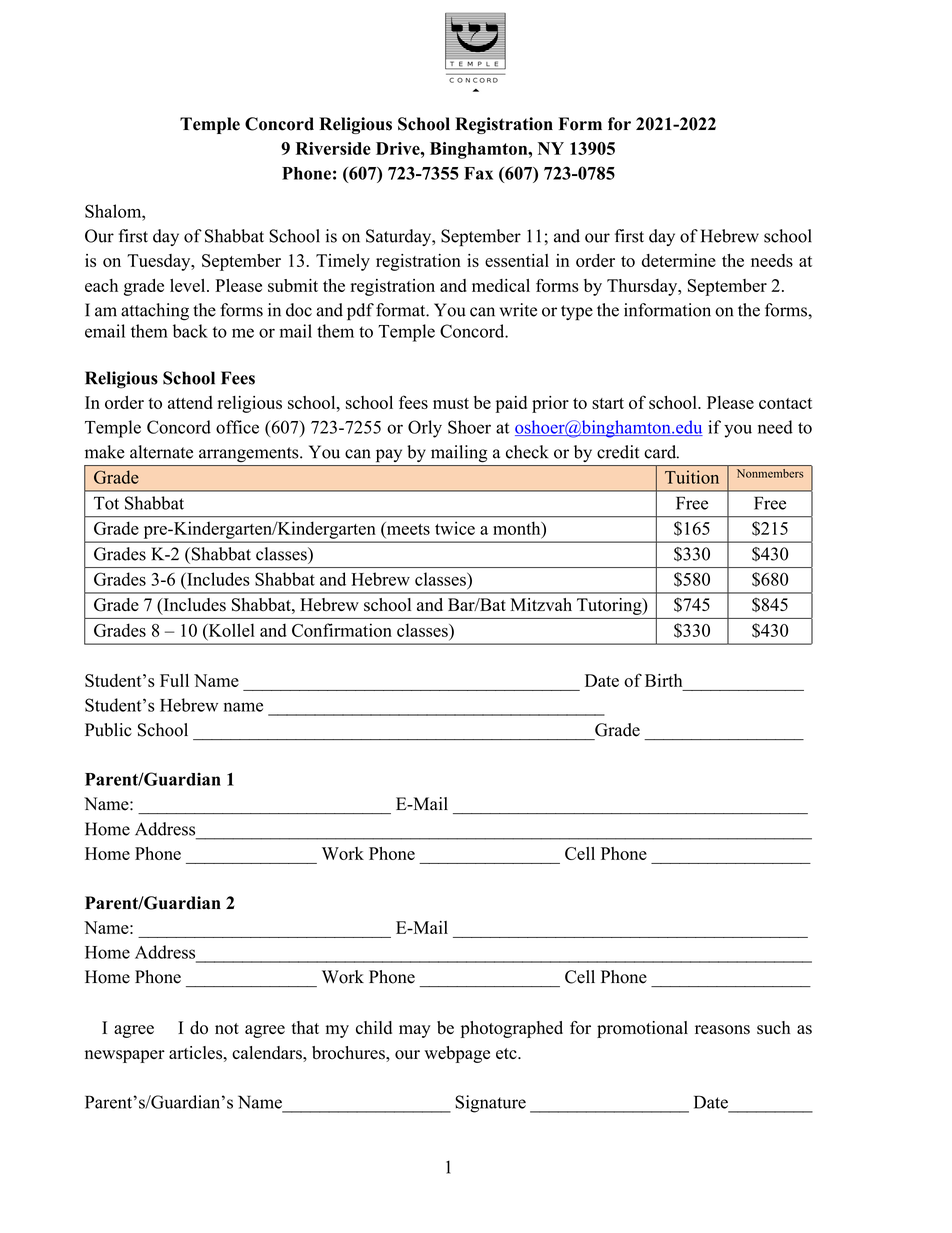 The width and height of the screenshot is (952, 1233). I want to click on Mitzvah, so click(541, 604).
